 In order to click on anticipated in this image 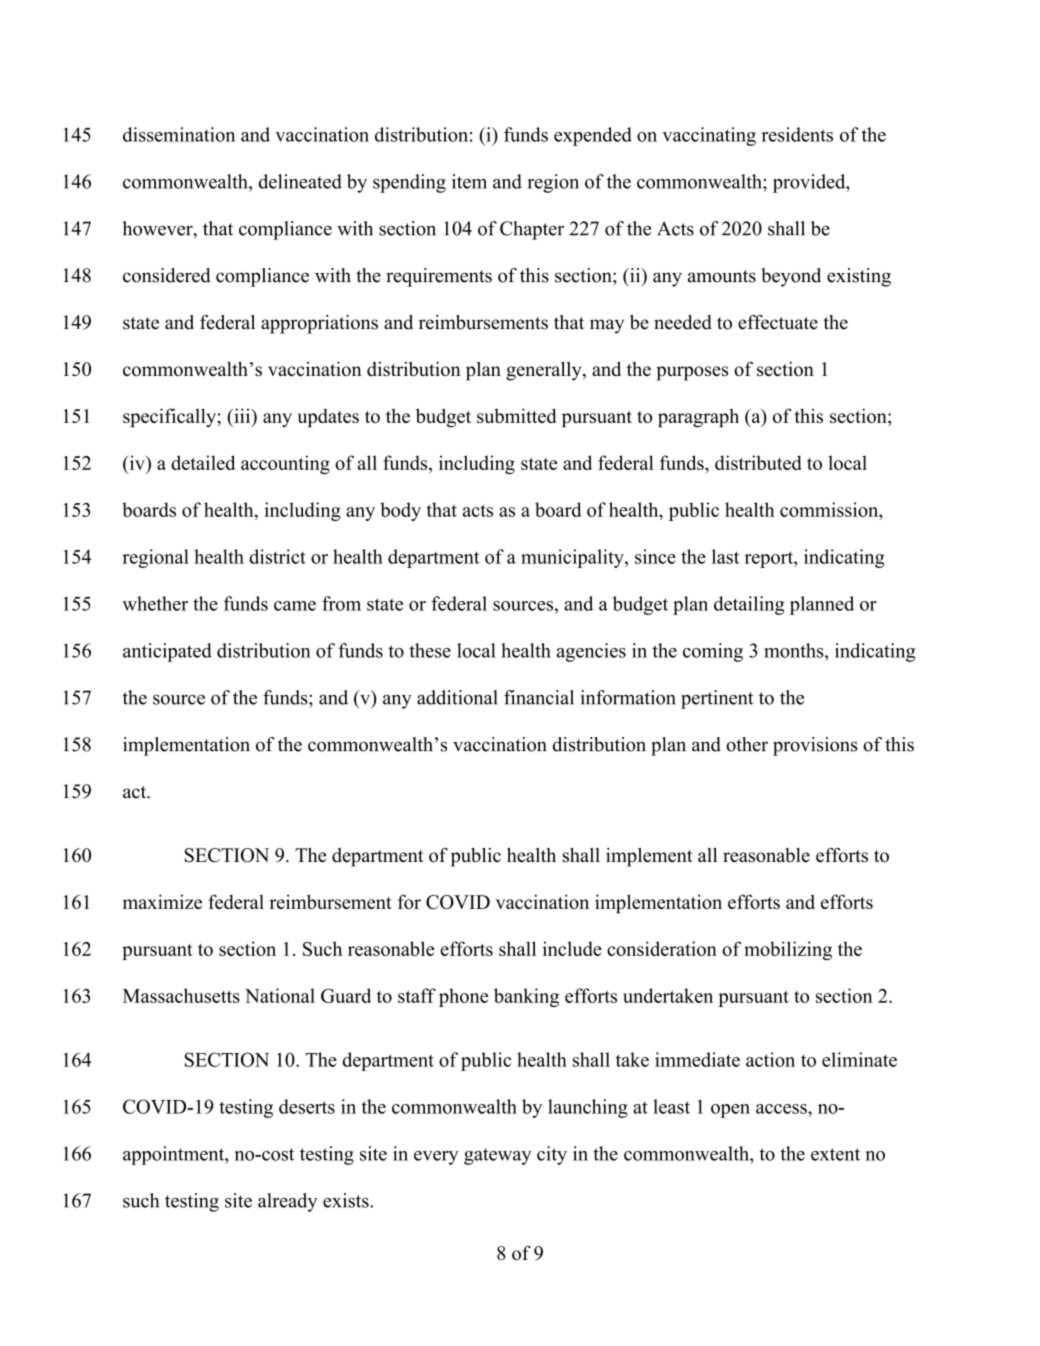, I will do `click(167, 652)`.
